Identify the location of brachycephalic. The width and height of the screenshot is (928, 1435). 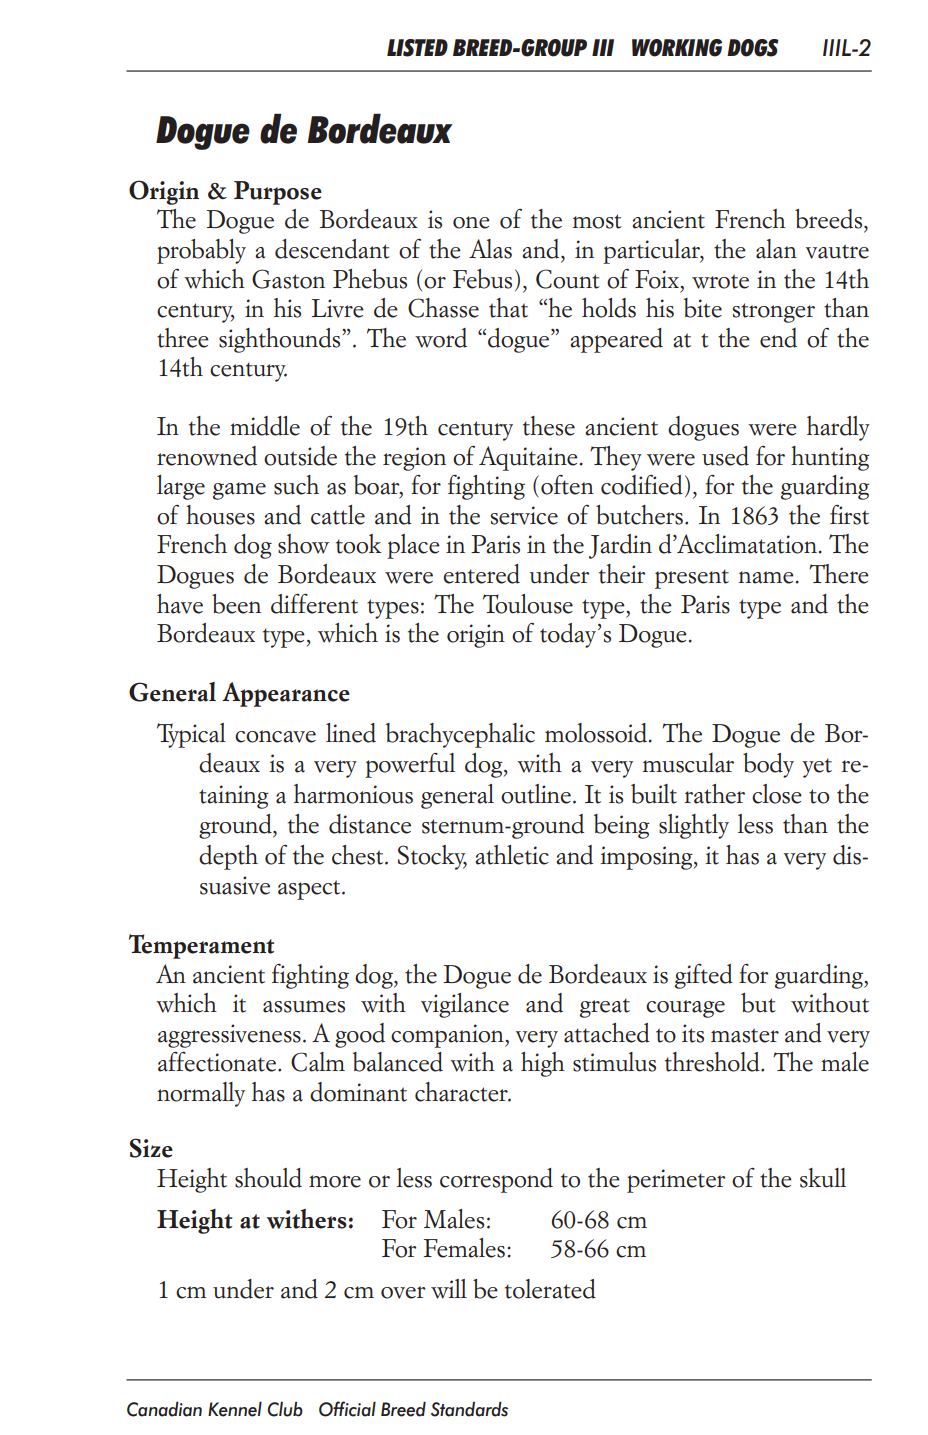
(460, 735).
